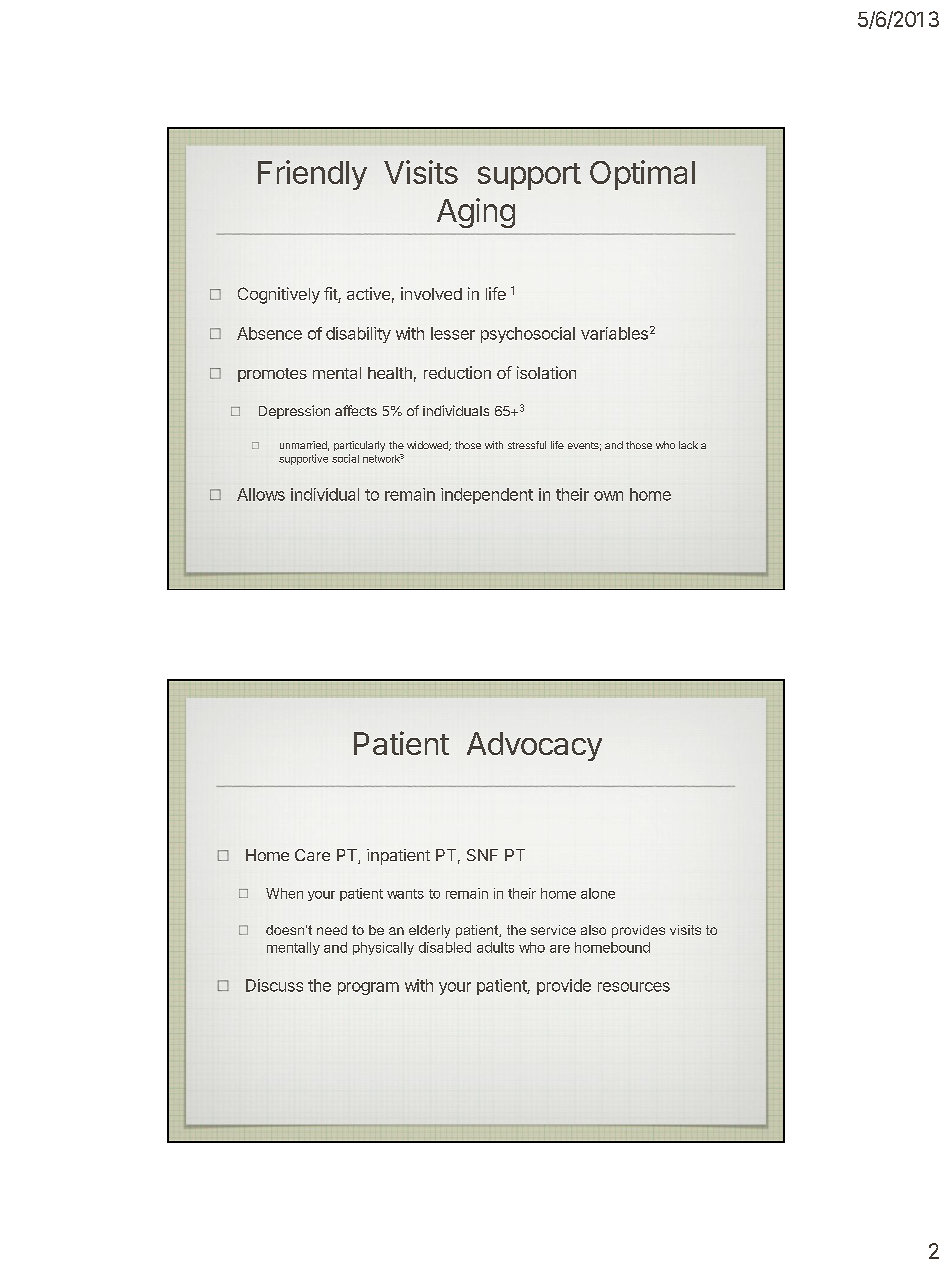 This screenshot has height=1270, width=952. What do you see at coordinates (634, 987) in the screenshot?
I see `resources` at bounding box center [634, 987].
